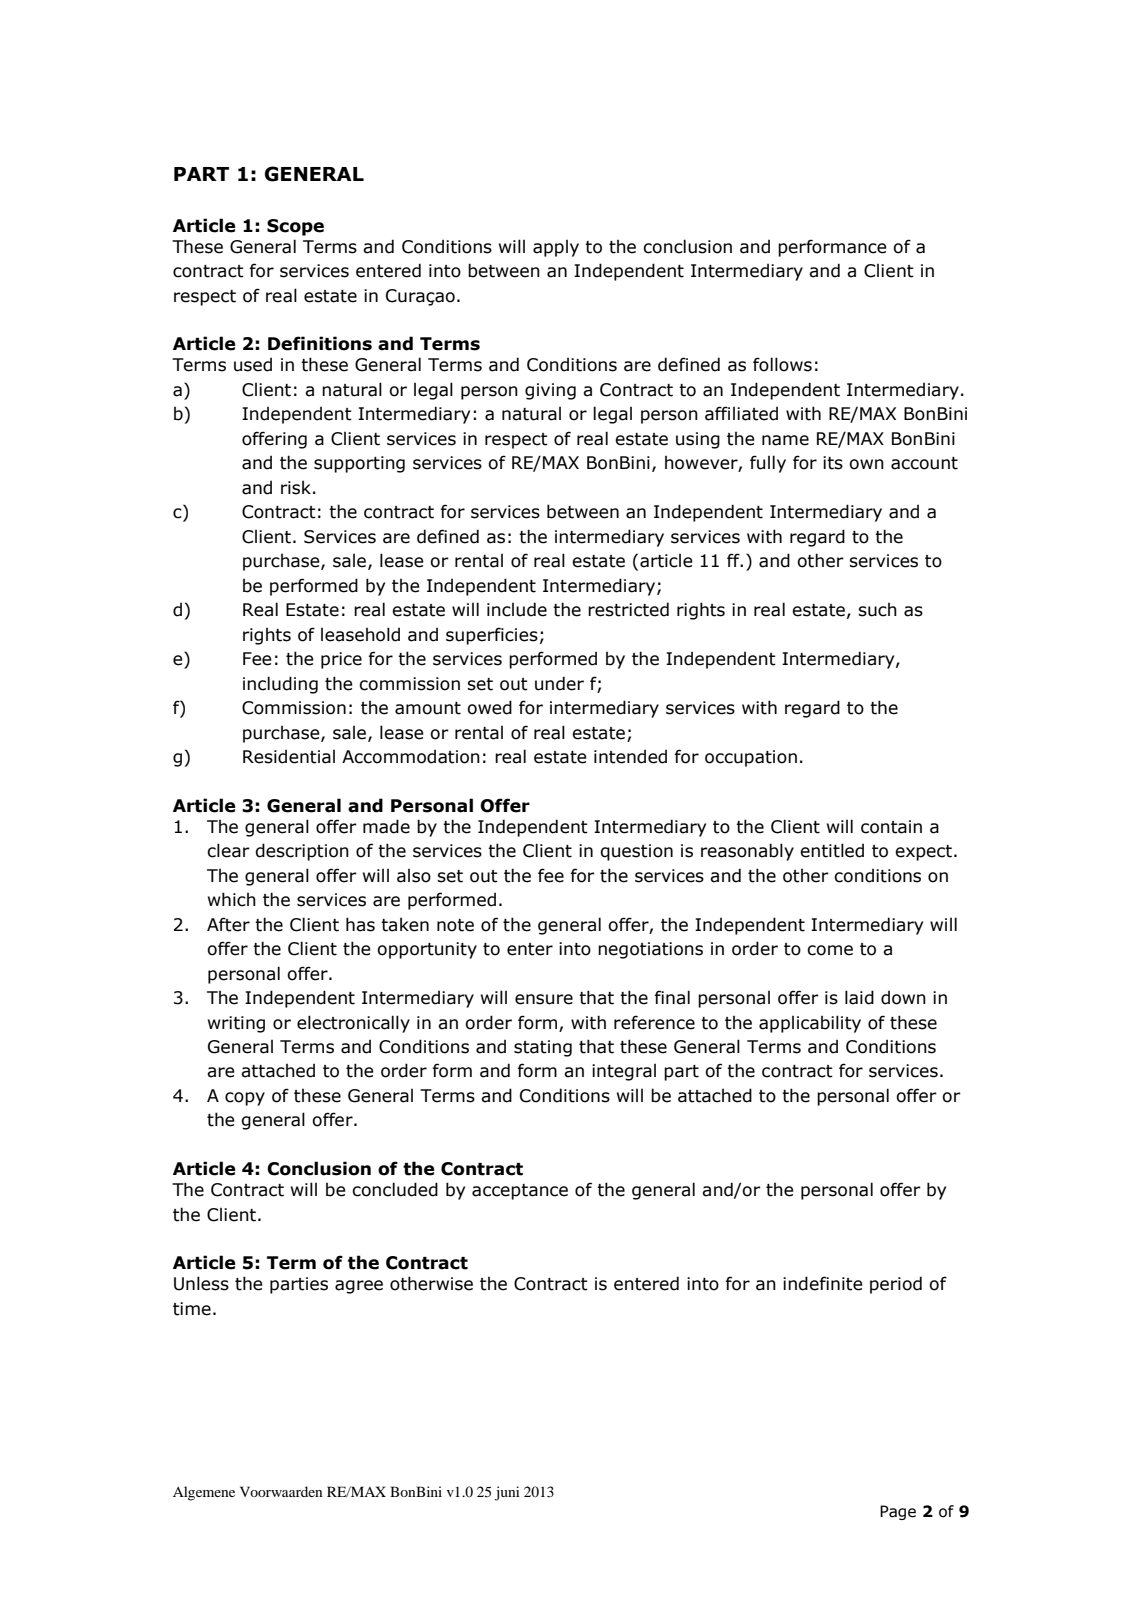  Describe the element at coordinates (556, 248) in the document. I see `apply` at that location.
